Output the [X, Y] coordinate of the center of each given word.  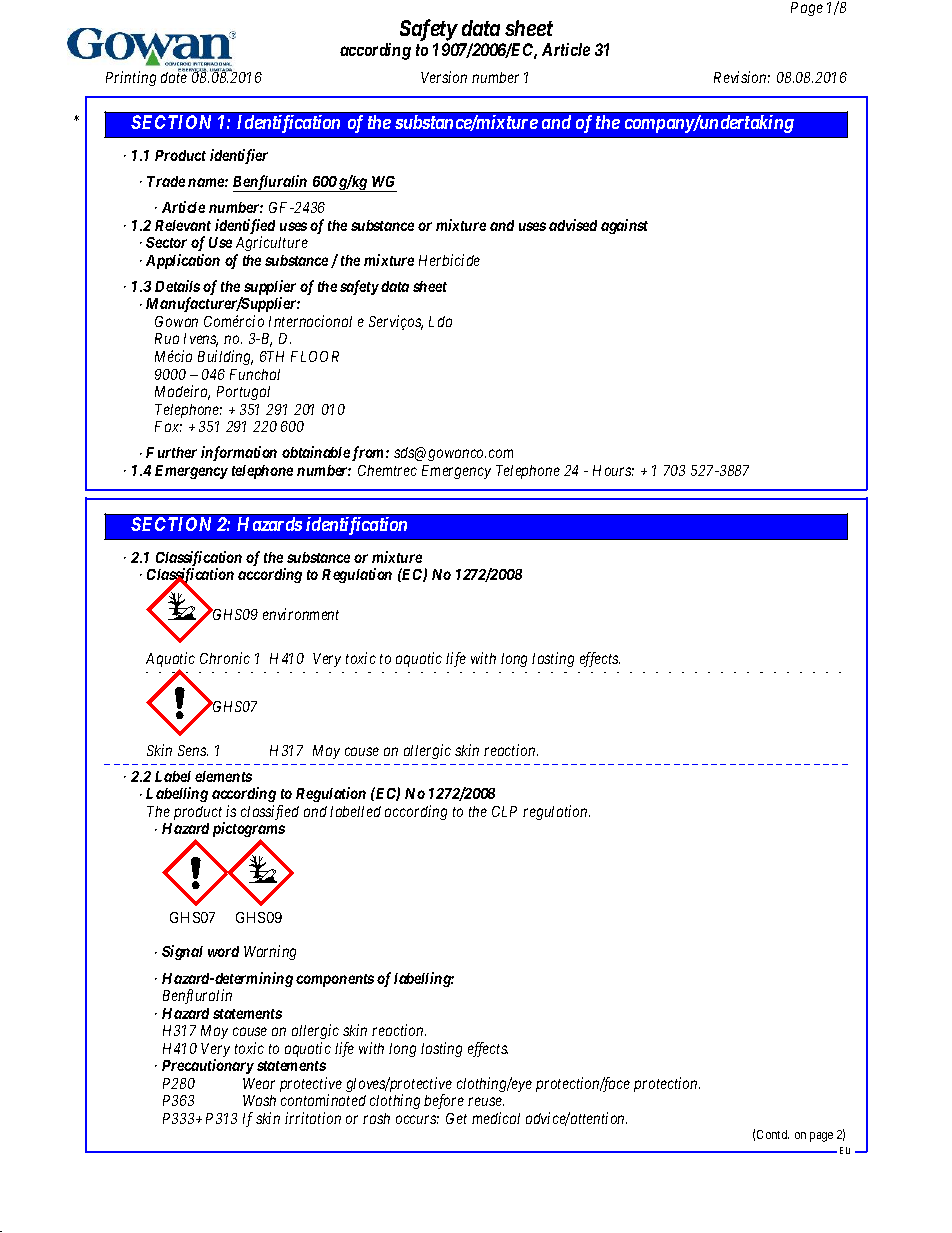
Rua [167, 338]
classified [270, 812]
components [335, 980]
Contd [773, 1134]
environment [301, 614]
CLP [504, 811]
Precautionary [208, 1066]
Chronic [225, 658]
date [175, 77]
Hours [613, 470]
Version [444, 77]
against [624, 226]
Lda [440, 321]
